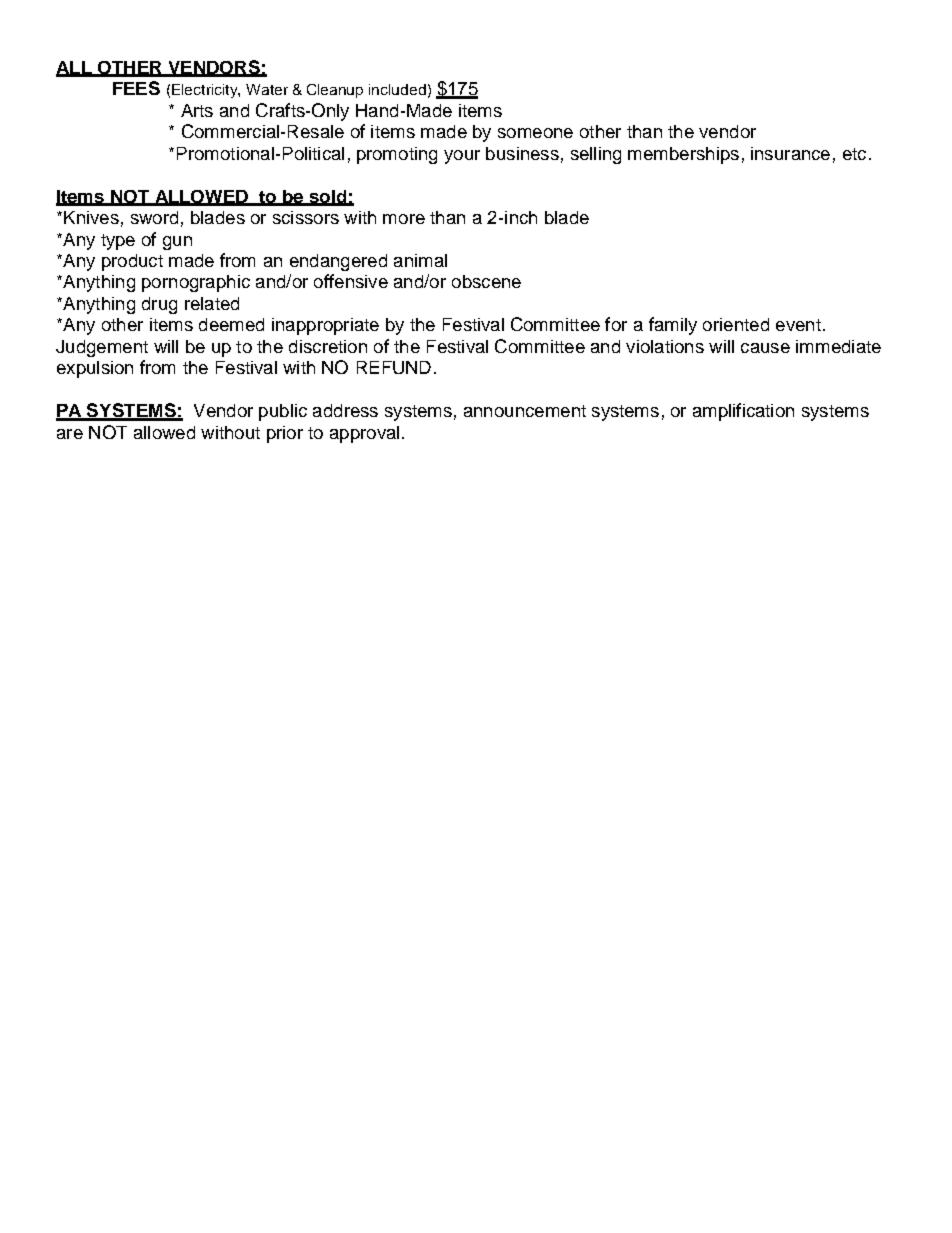 Image resolution: width=952 pixels, height=1233 pixels. Describe the element at coordinates (420, 260) in the screenshot. I see `animal` at that location.
